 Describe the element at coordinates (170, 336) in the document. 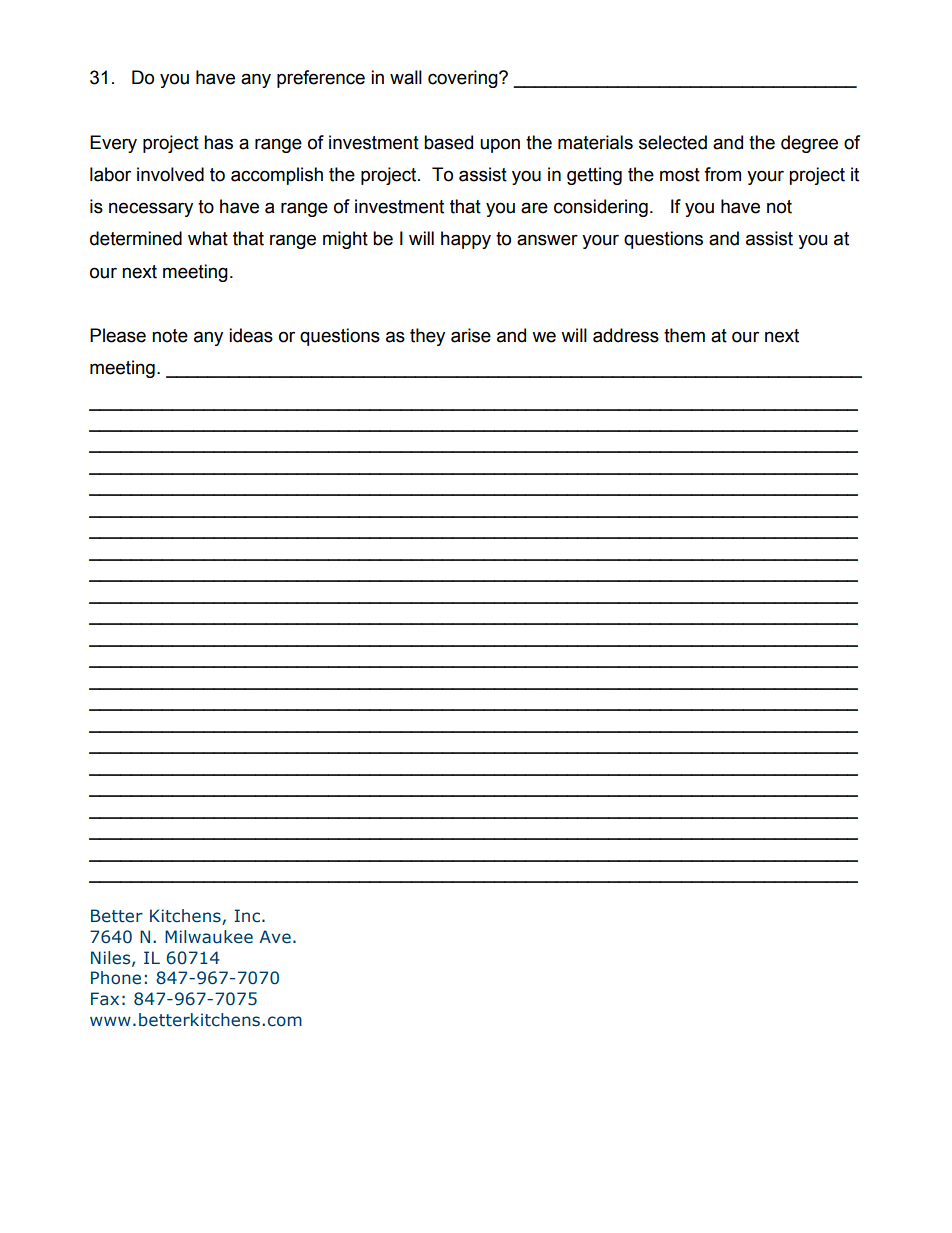

I see `note` at that location.
